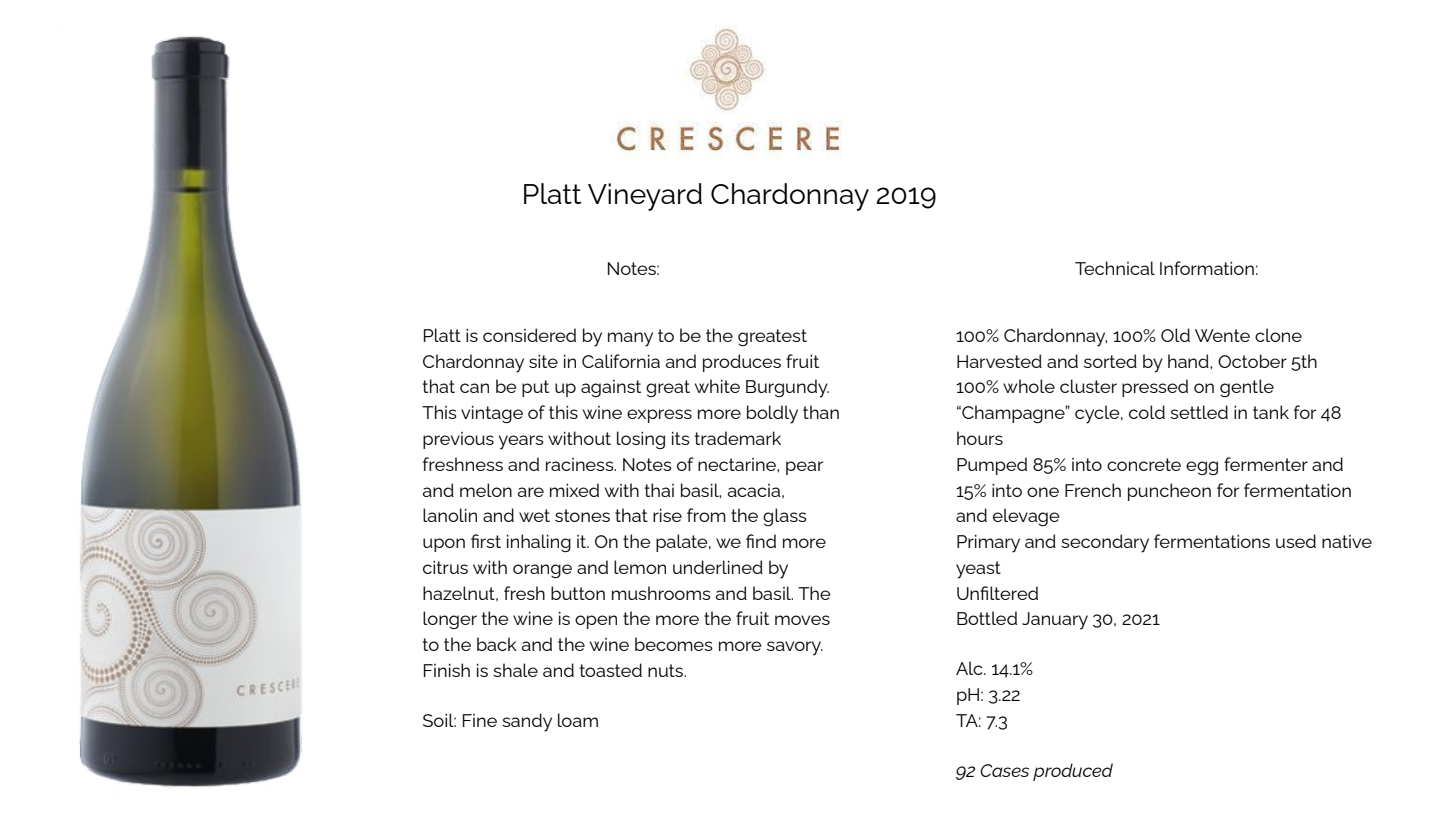 This screenshot has height=819, width=1456. Describe the element at coordinates (527, 722) in the screenshot. I see `sandy` at that location.
